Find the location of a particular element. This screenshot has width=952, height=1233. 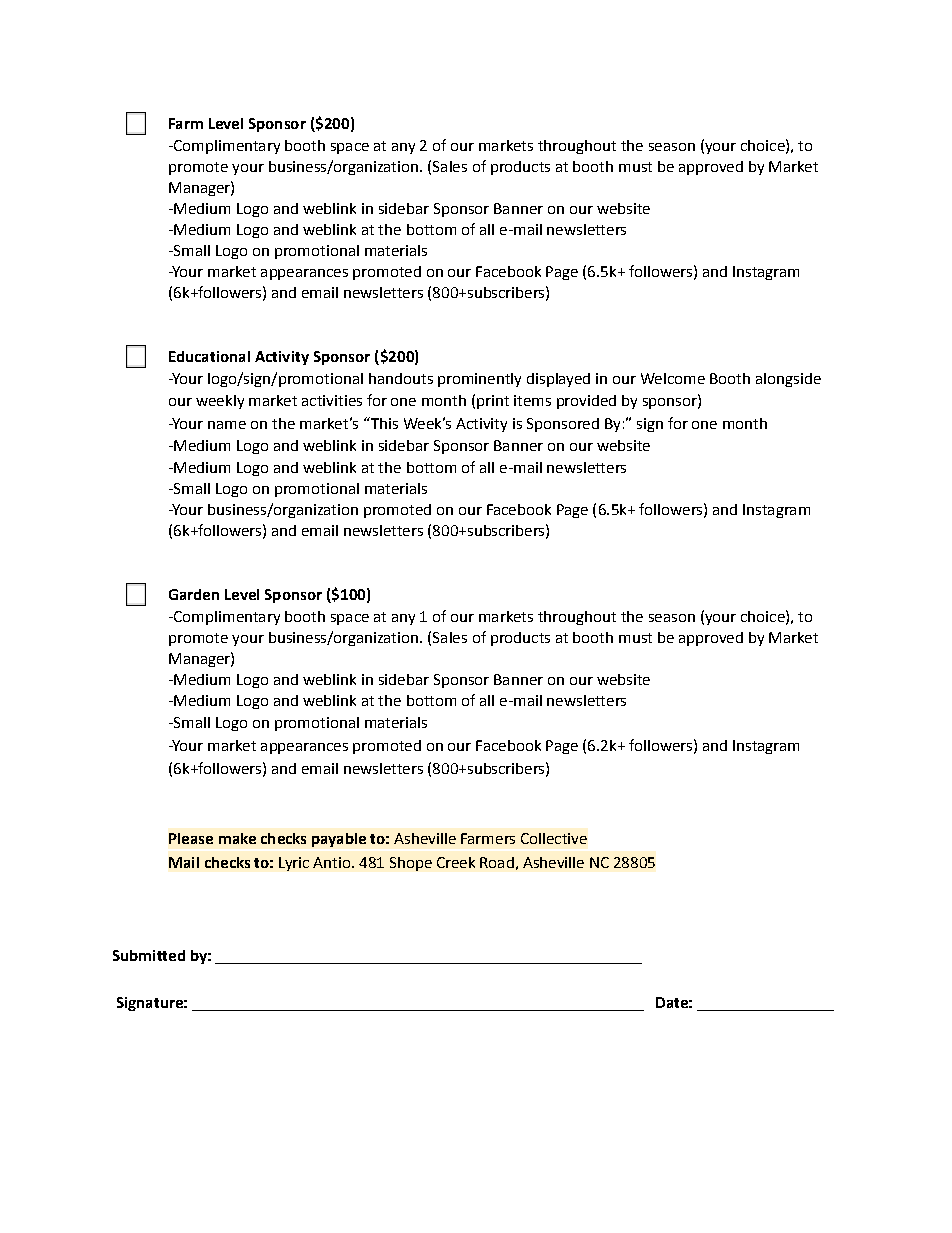

make is located at coordinates (237, 838).
